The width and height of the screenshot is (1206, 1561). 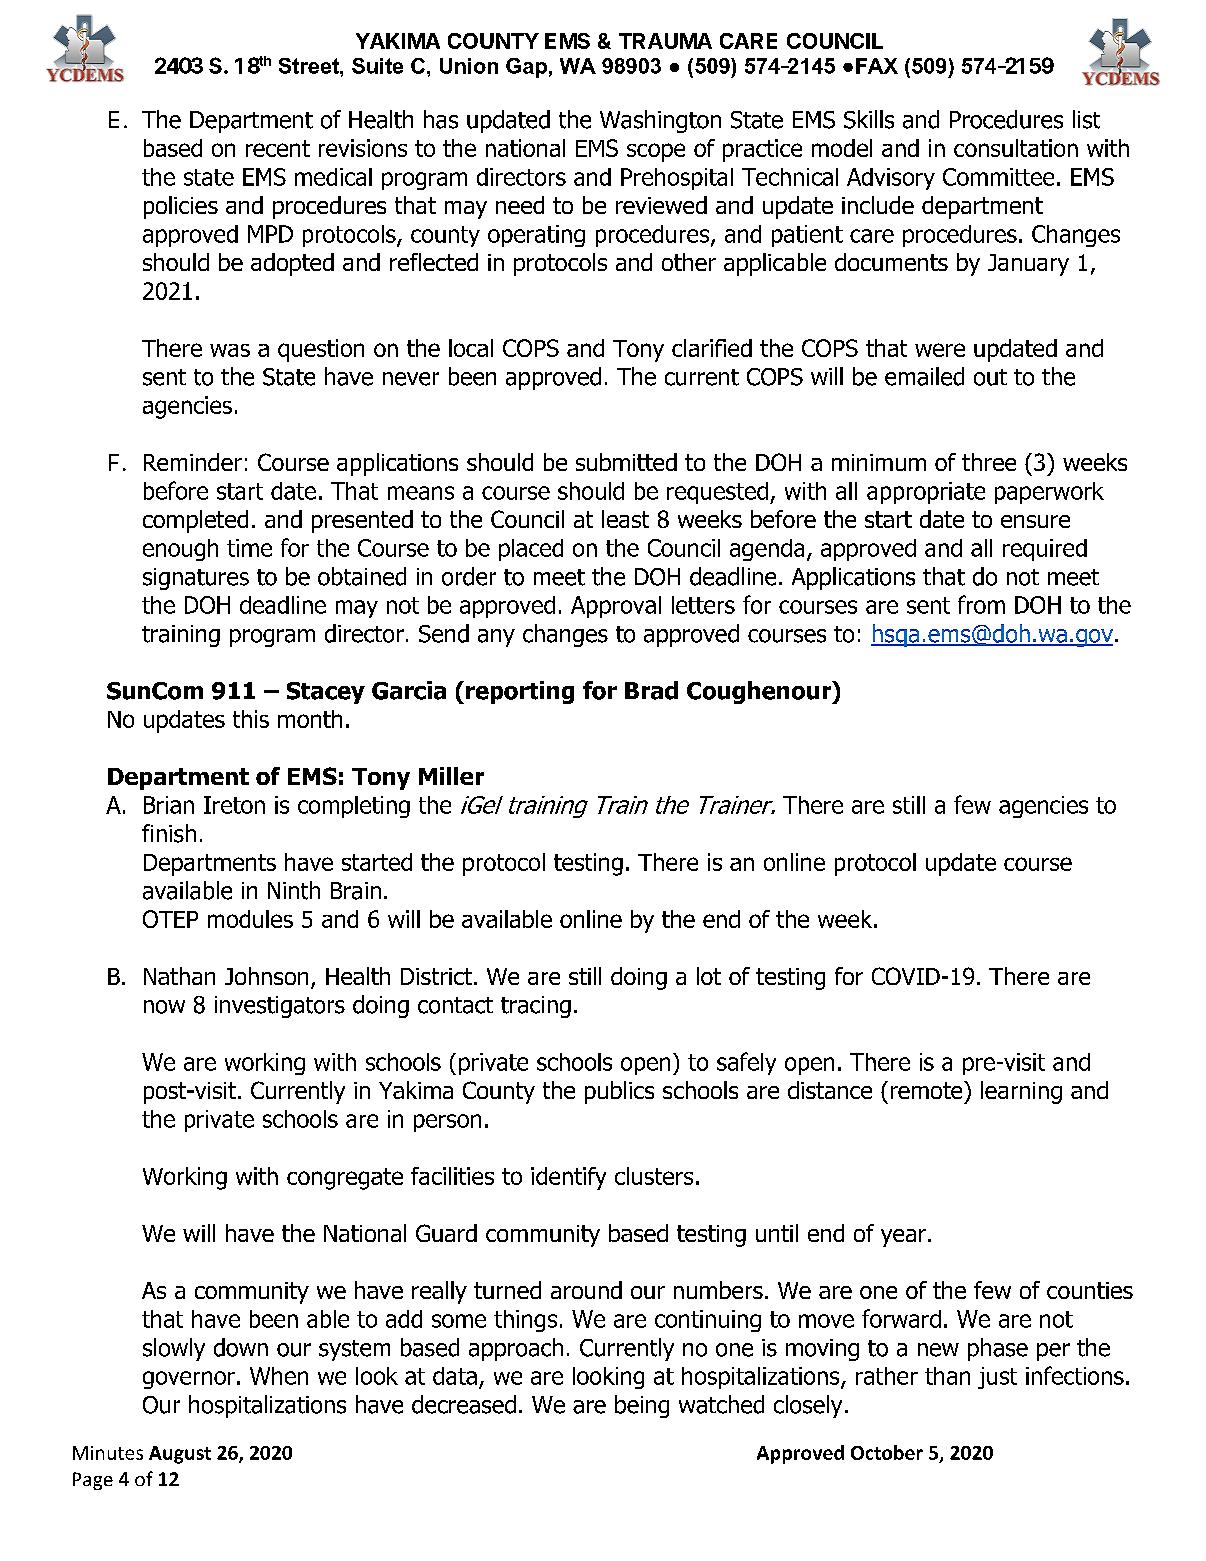 I want to click on least, so click(x=625, y=519).
